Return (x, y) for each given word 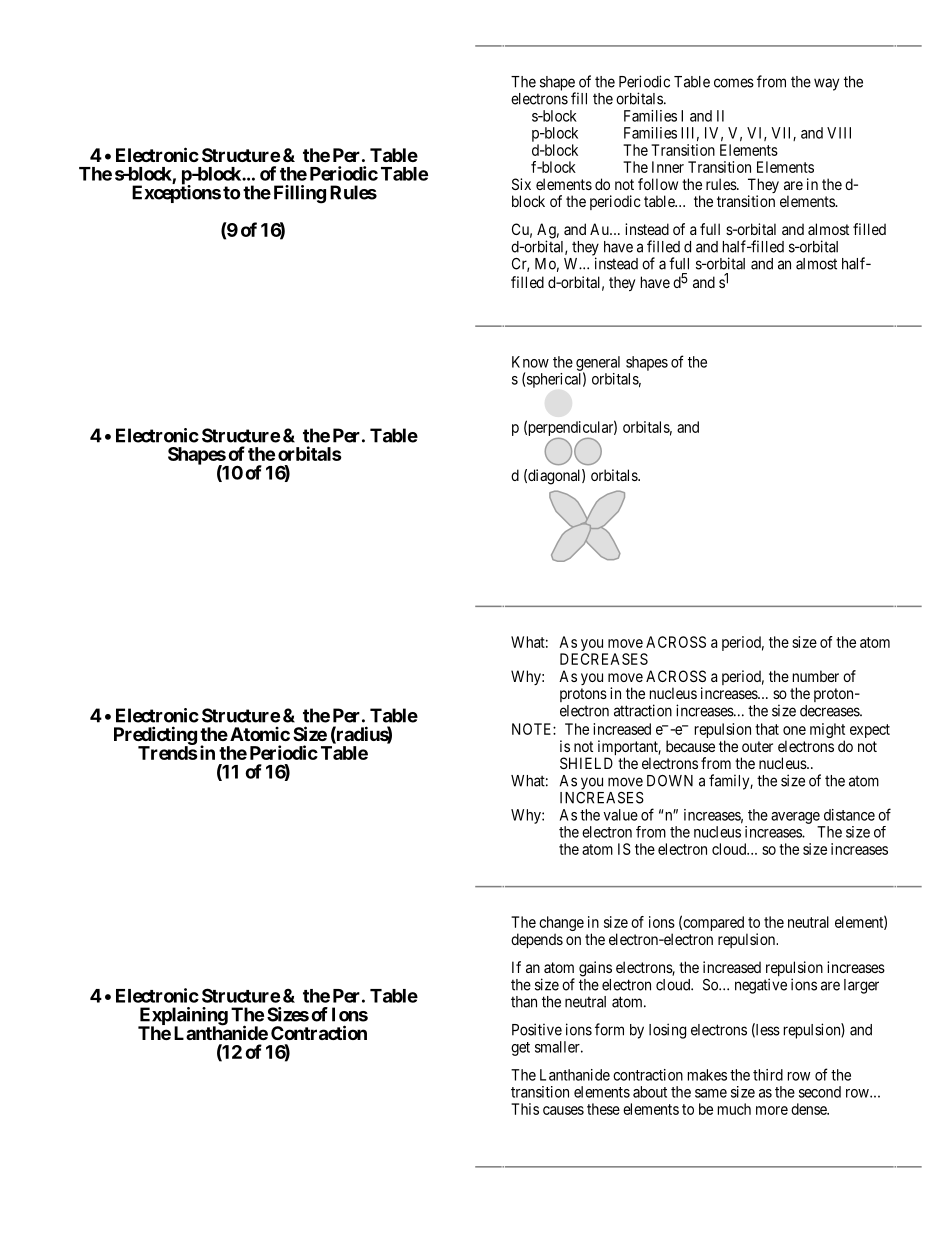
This (525, 1109)
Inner (668, 167)
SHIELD (586, 763)
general (598, 364)
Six (521, 184)
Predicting (155, 736)
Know (530, 362)
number (816, 676)
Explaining (183, 1017)
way (826, 84)
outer (757, 746)
